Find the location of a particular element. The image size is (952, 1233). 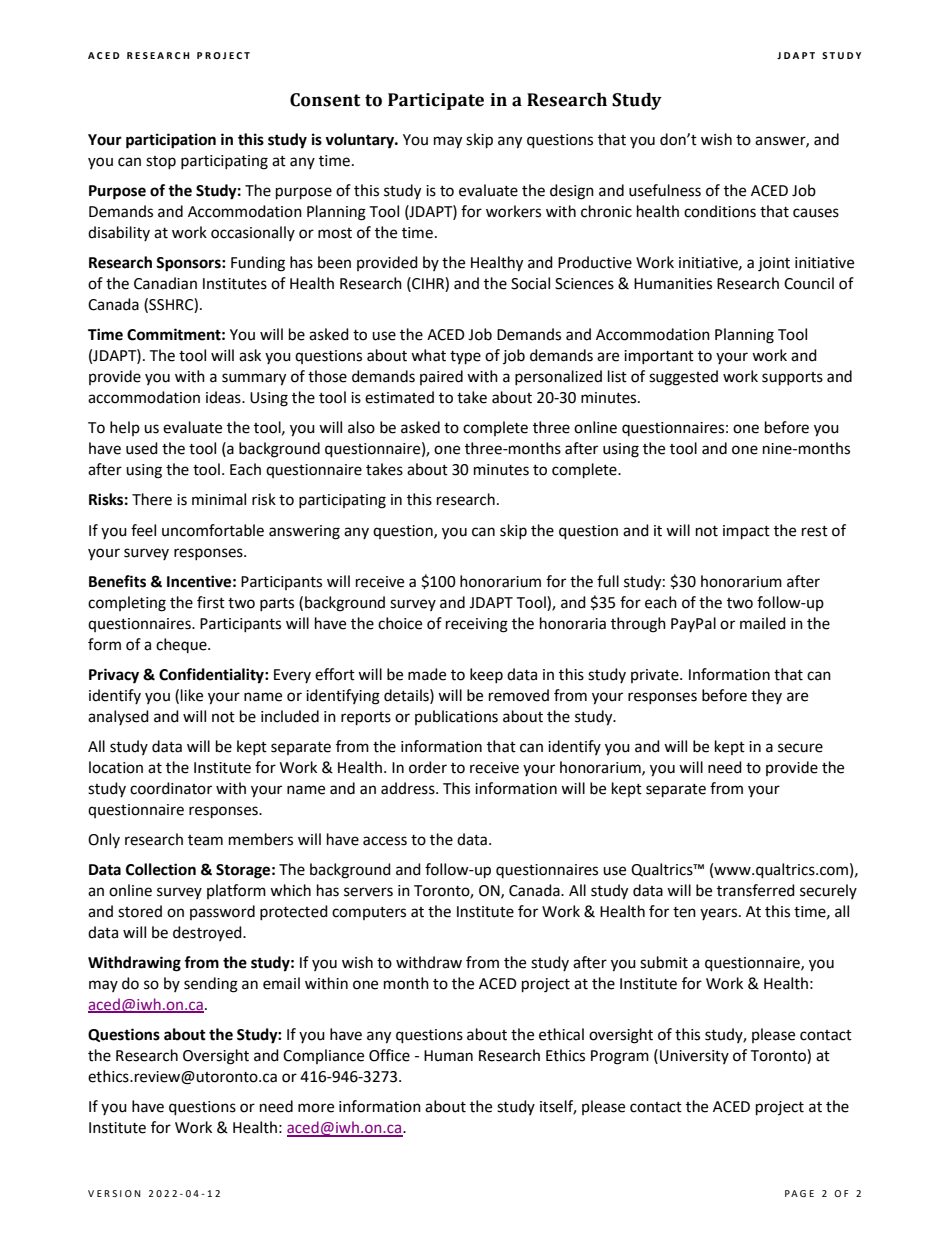

sending is located at coordinates (211, 985).
